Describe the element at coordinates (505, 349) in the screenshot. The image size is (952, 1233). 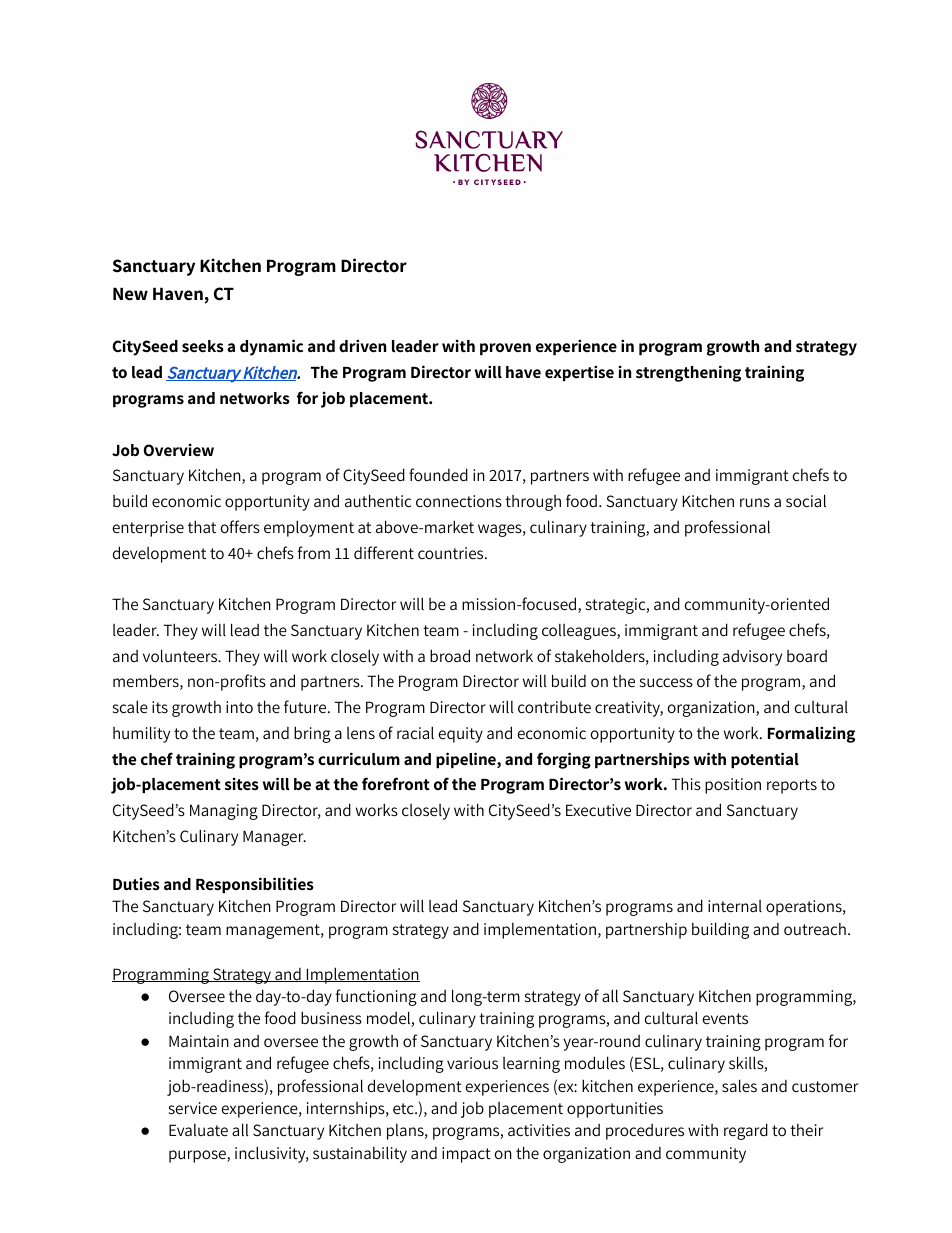
I see `proven` at that location.
